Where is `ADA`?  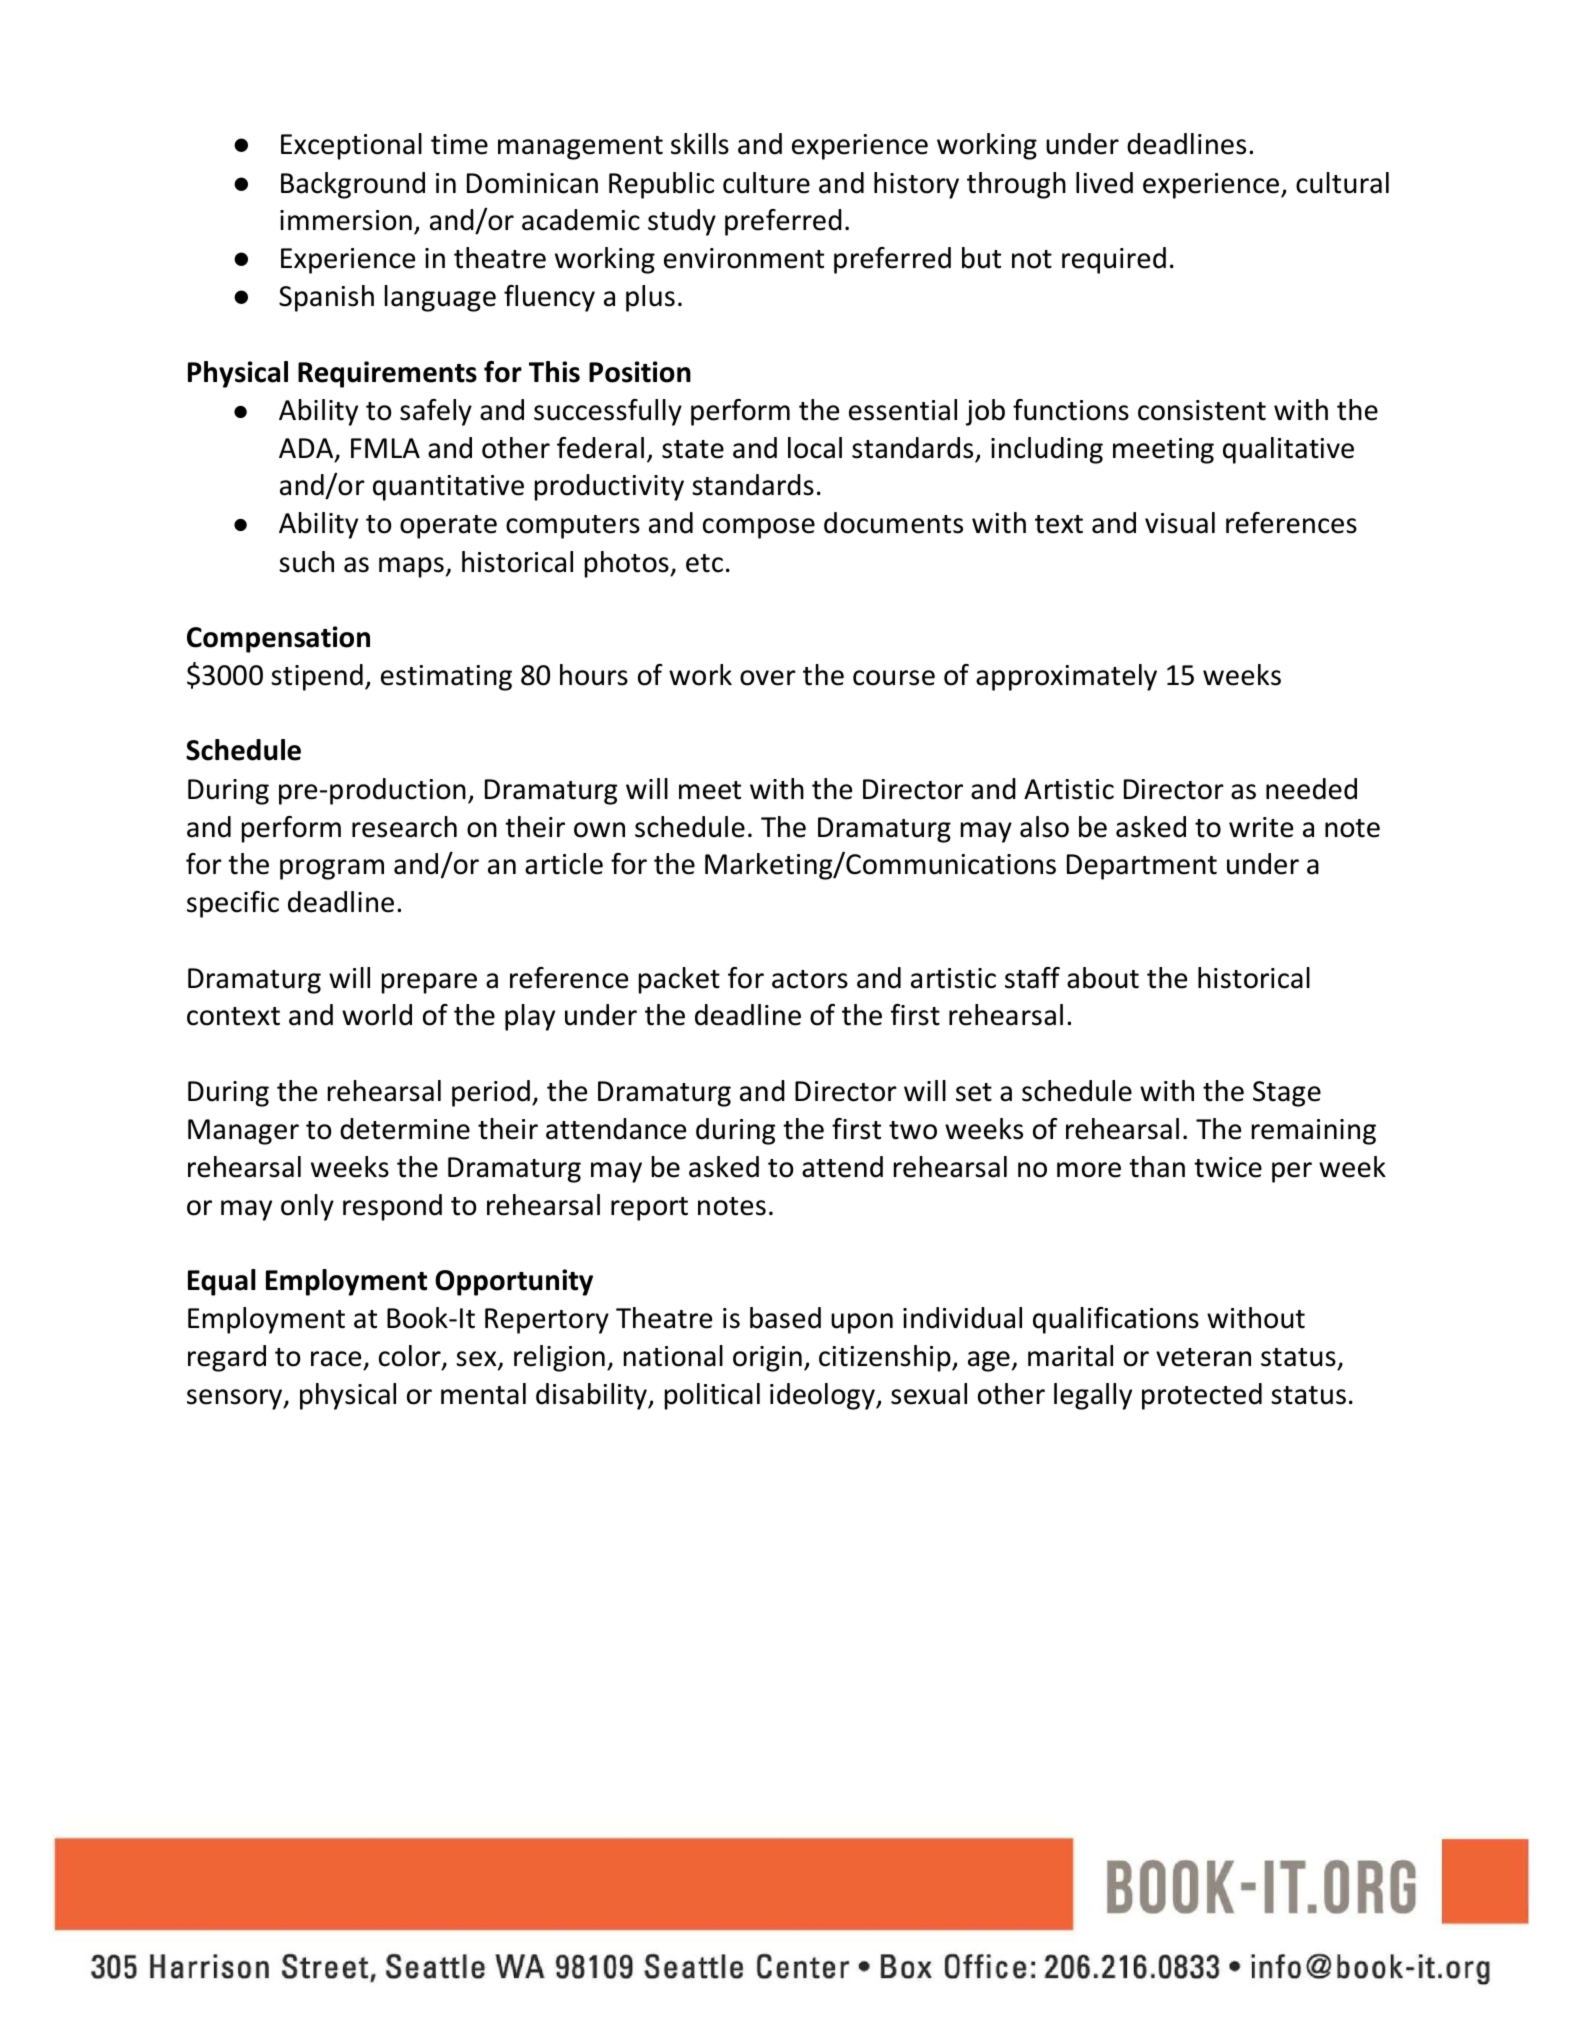 ADA is located at coordinates (307, 449).
